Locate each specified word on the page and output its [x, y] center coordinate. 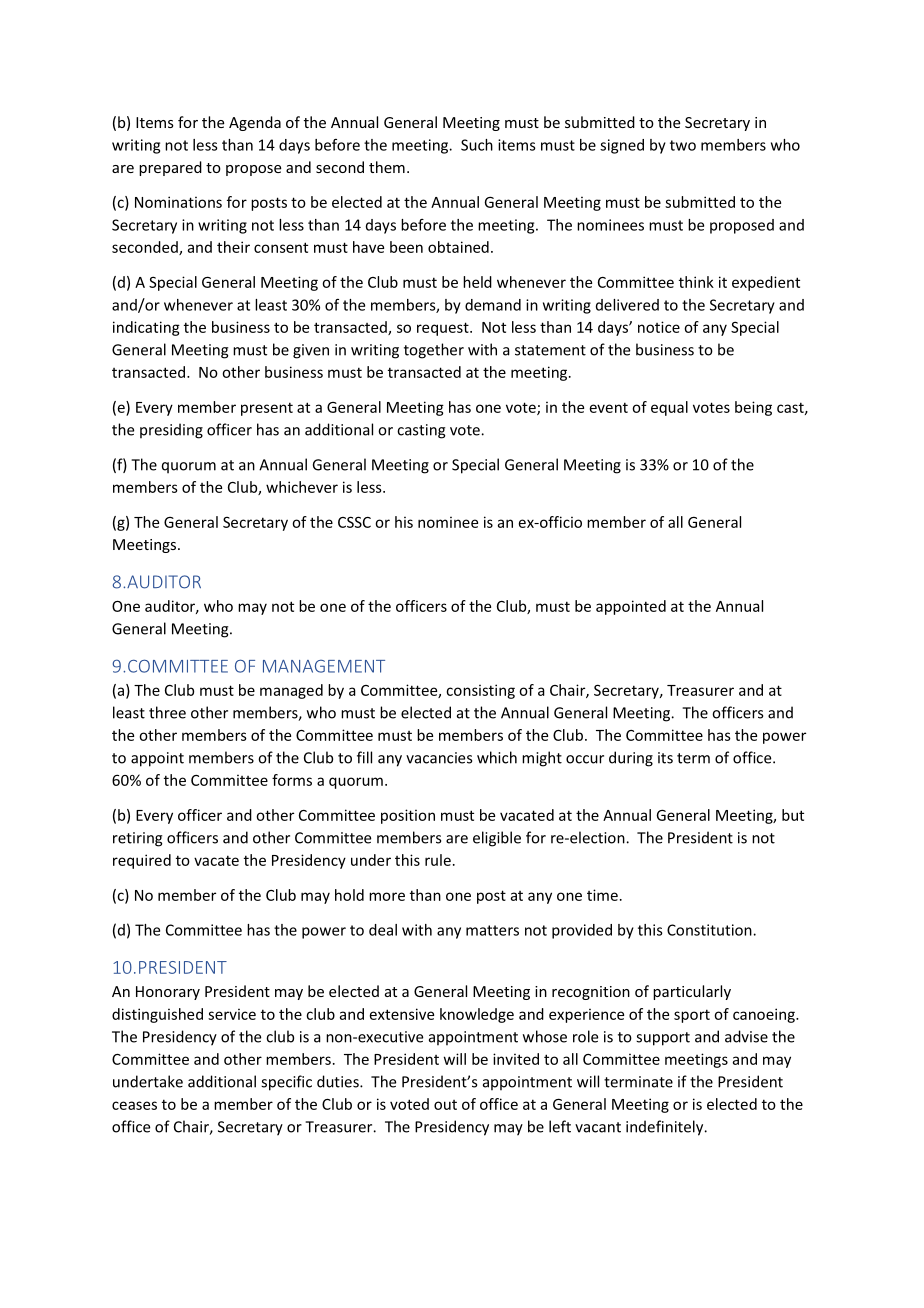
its [665, 758]
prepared [170, 168]
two [683, 145]
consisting [480, 691]
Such [477, 145]
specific [286, 1083]
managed [291, 691]
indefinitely [666, 1128]
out [445, 1105]
